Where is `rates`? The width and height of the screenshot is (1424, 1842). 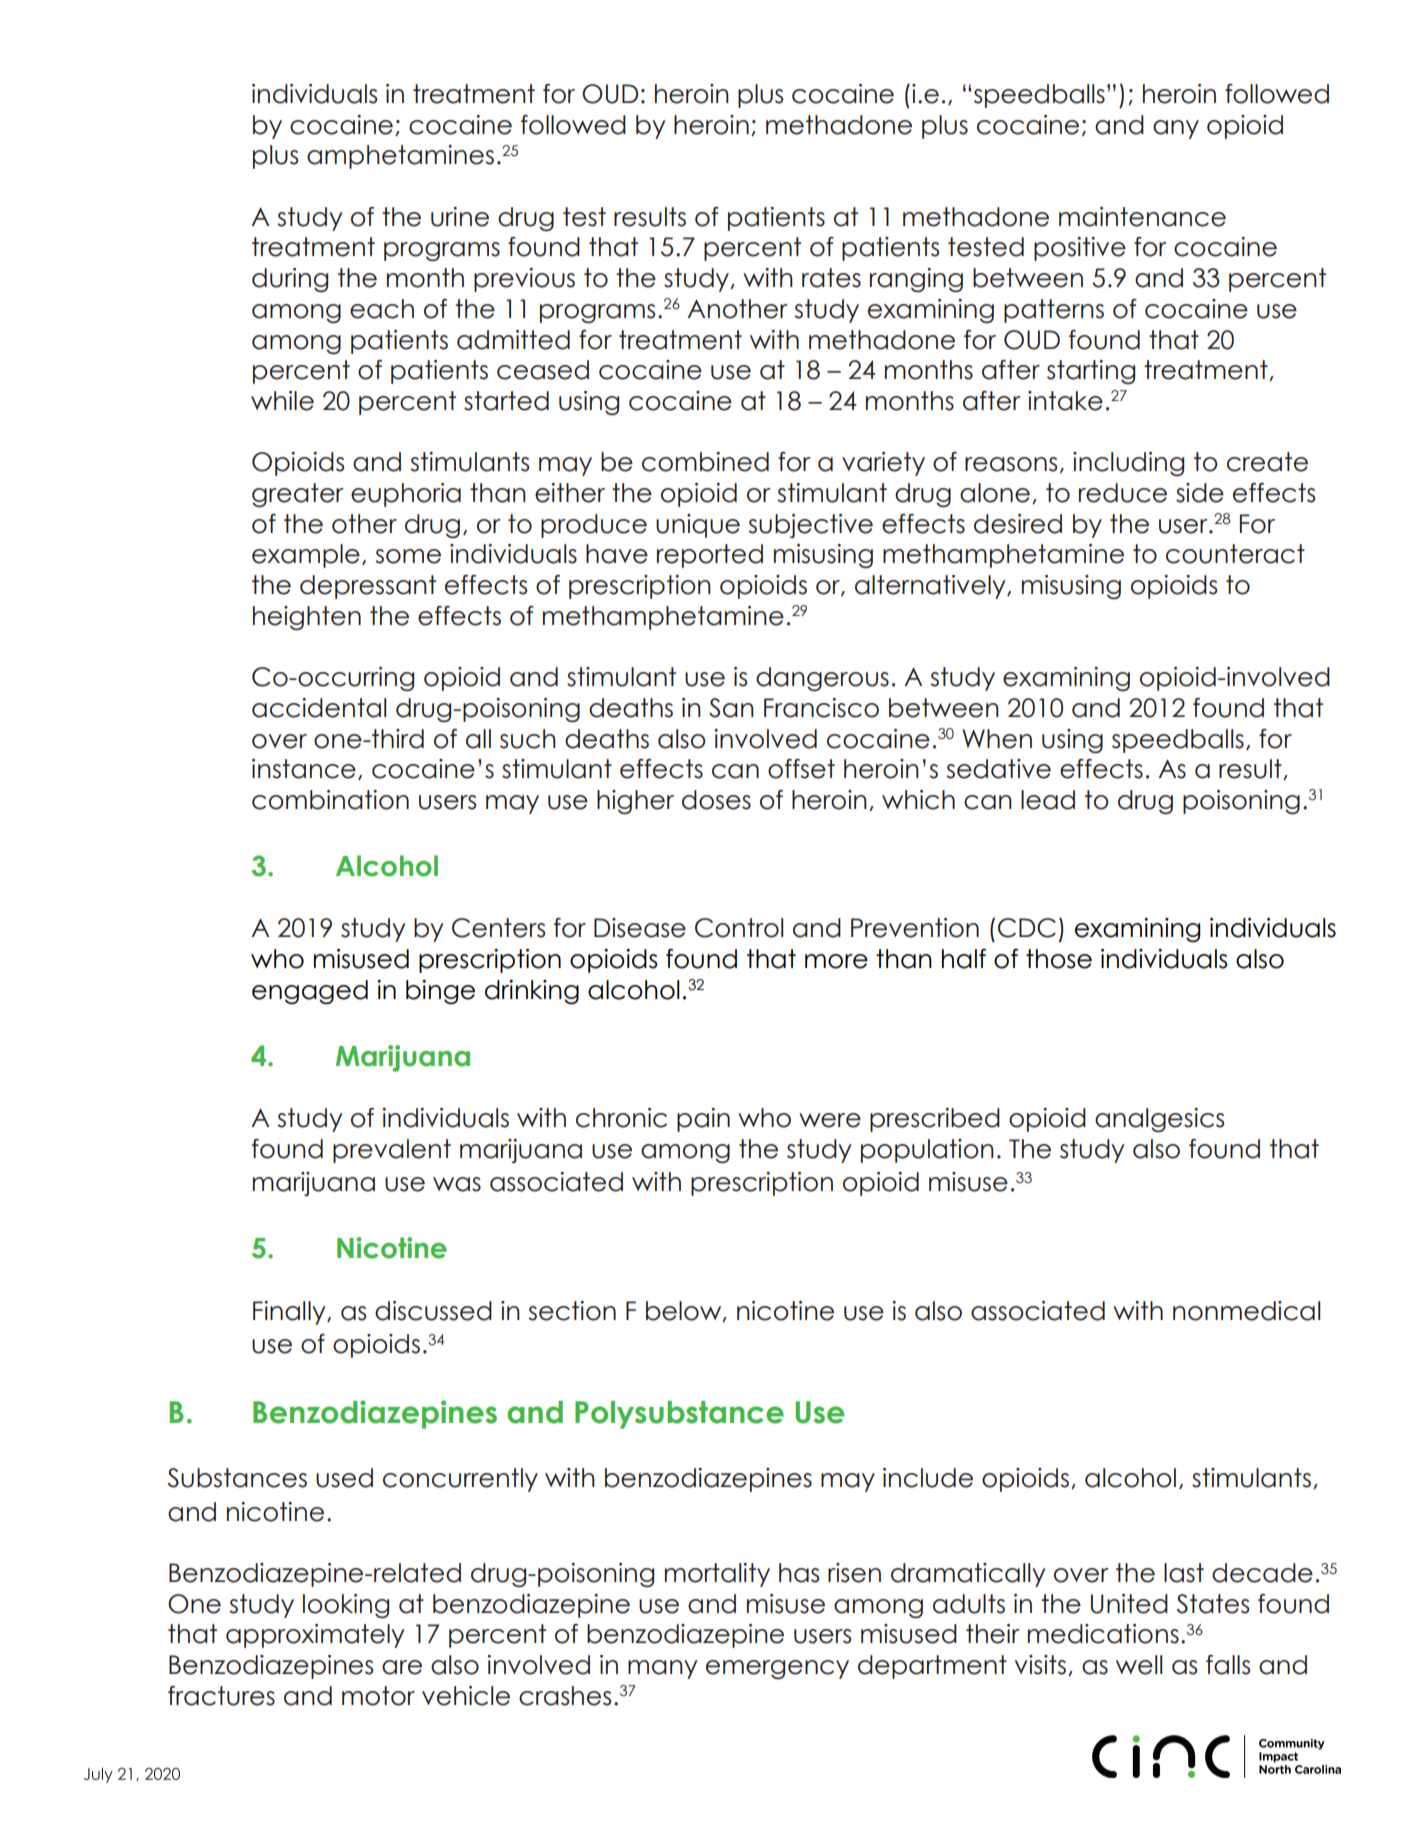 rates is located at coordinates (831, 278).
